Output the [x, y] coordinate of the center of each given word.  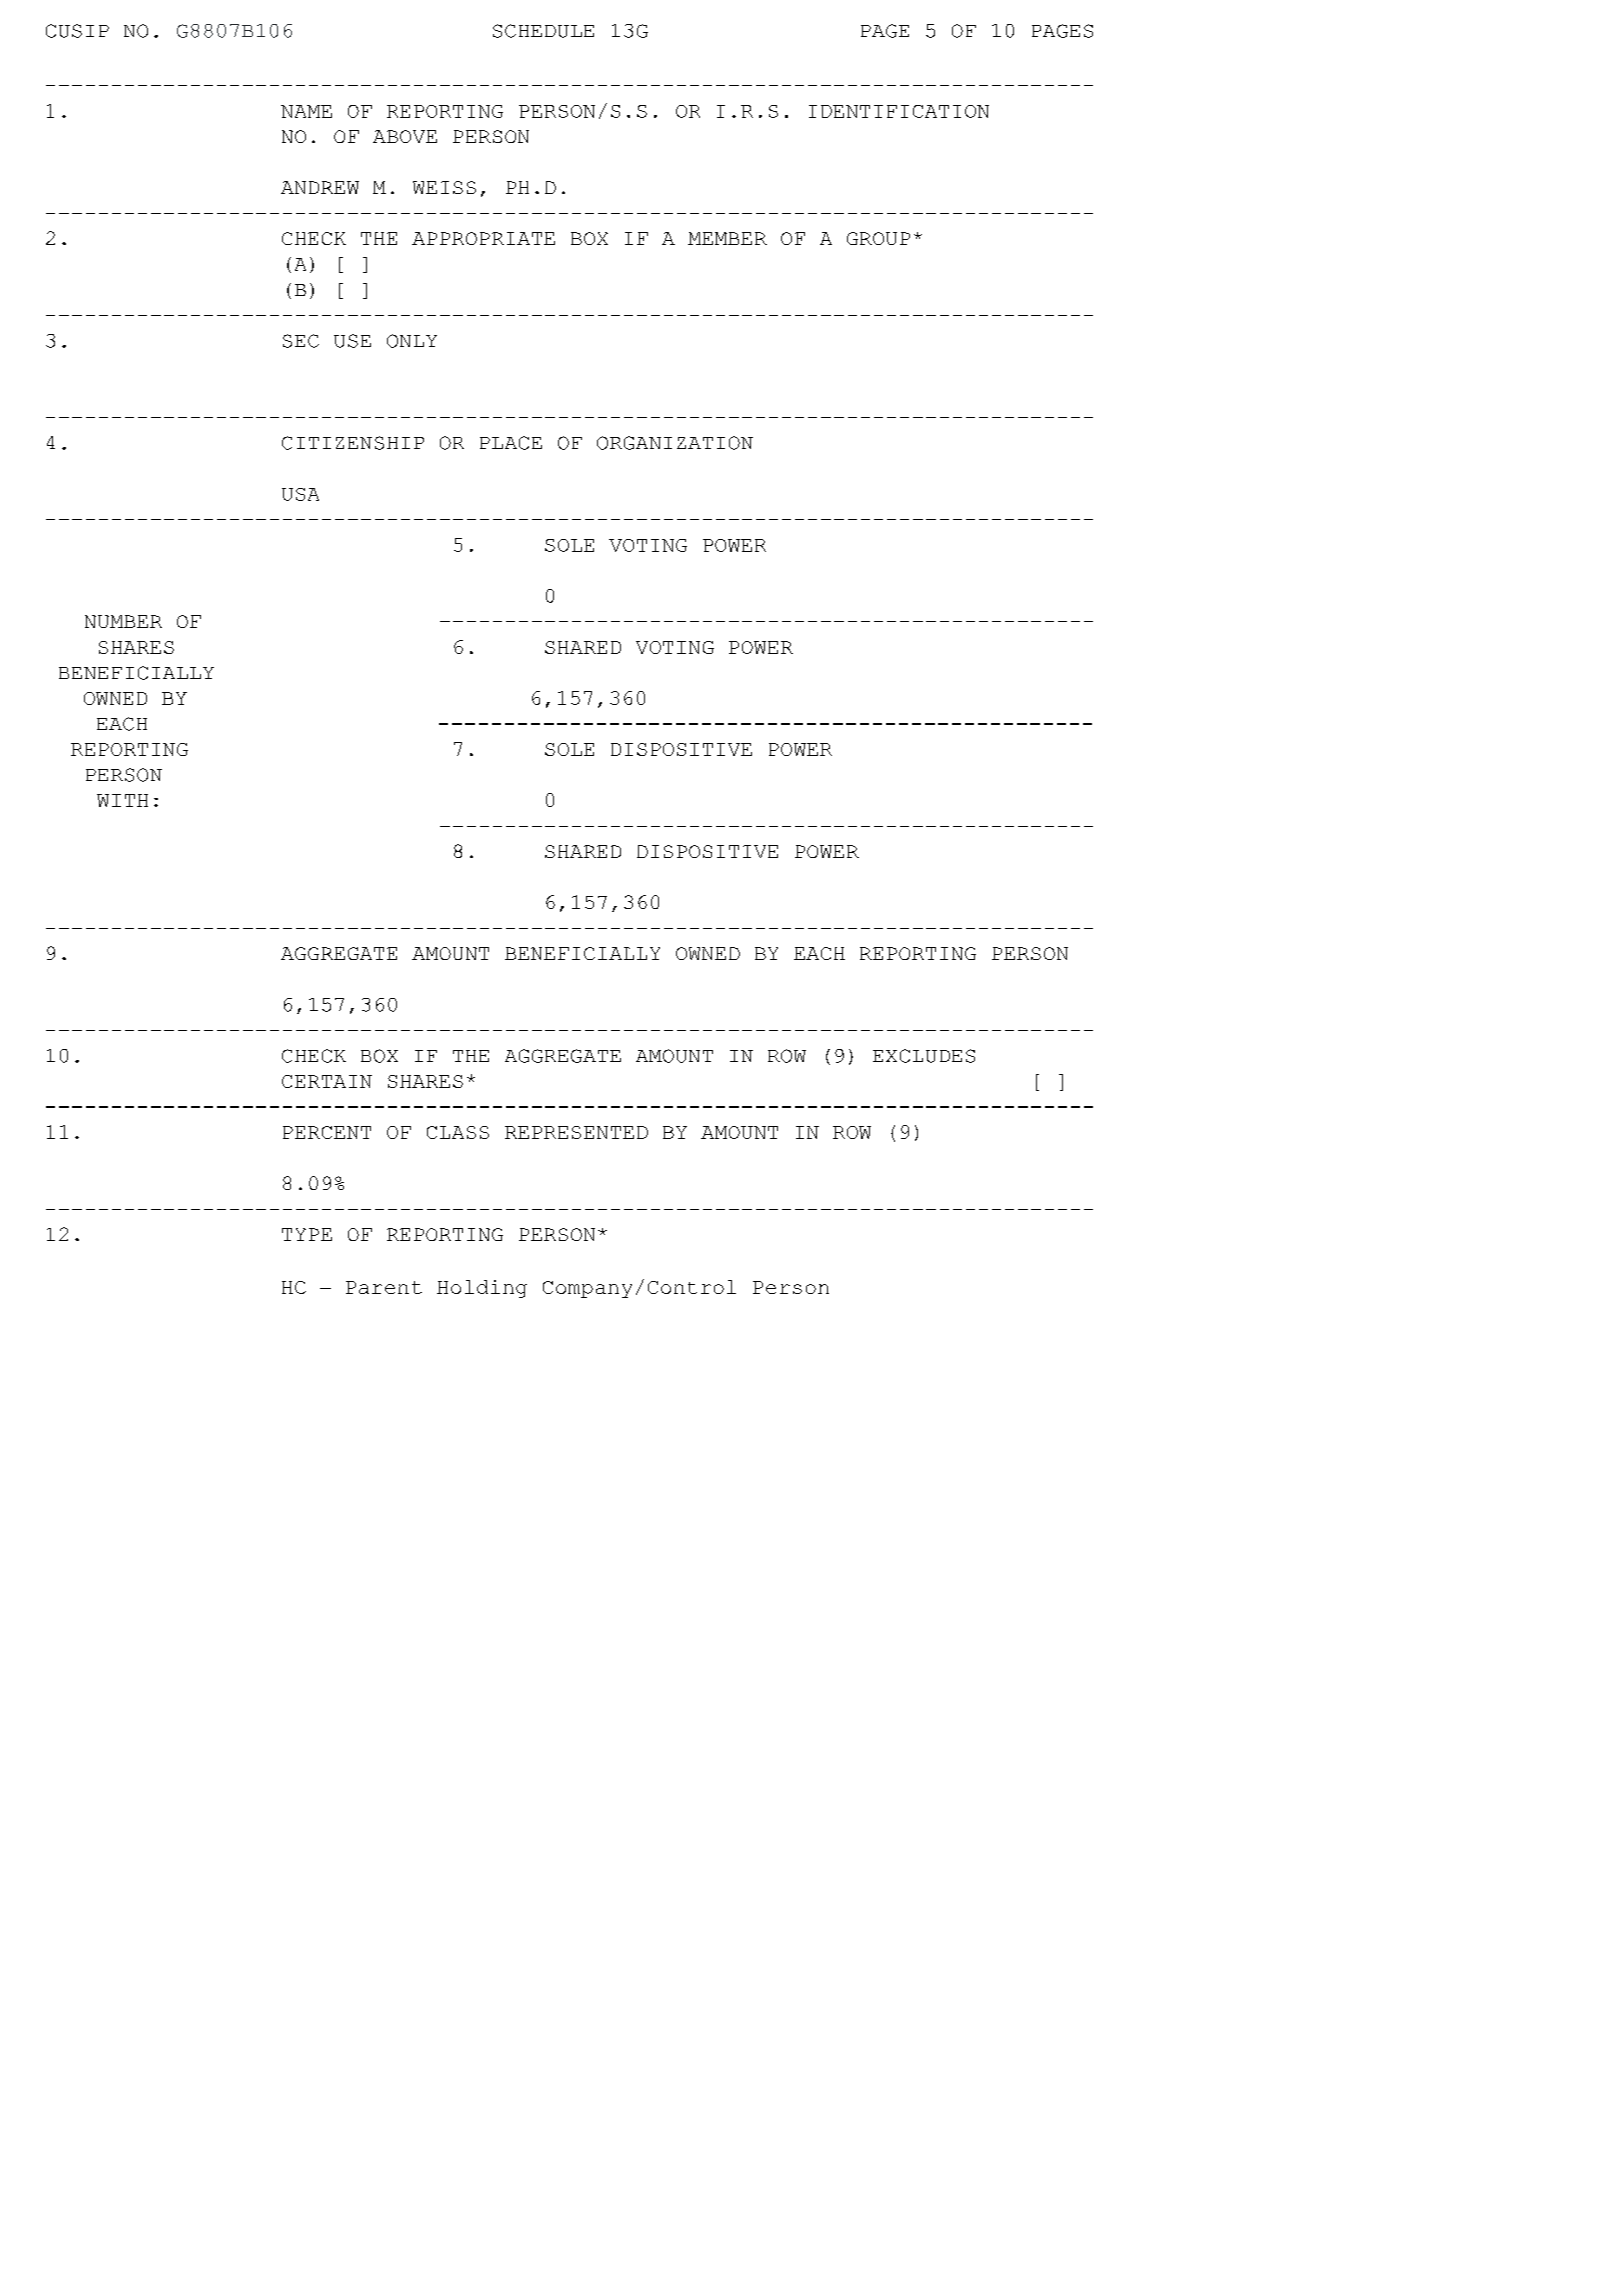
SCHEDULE [543, 31]
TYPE [307, 1234]
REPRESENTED [576, 1132]
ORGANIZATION [675, 443]
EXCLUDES [924, 1056]
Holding [482, 1289]
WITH [122, 800]
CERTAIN [327, 1081]
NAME [306, 111]
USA [300, 494]
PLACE [511, 443]
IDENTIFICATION [899, 111]
